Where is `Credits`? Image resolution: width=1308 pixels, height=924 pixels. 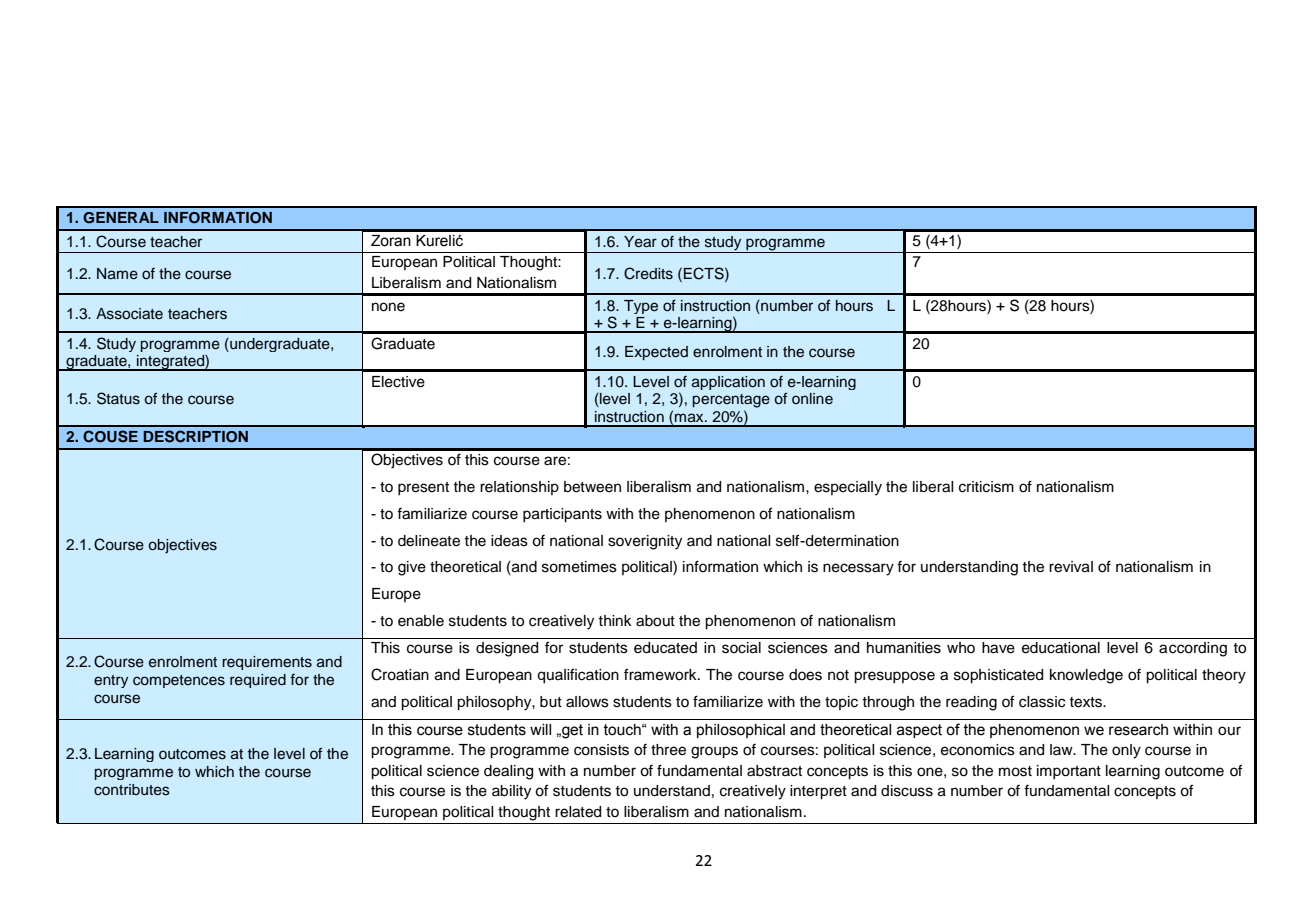
Credits is located at coordinates (648, 273).
